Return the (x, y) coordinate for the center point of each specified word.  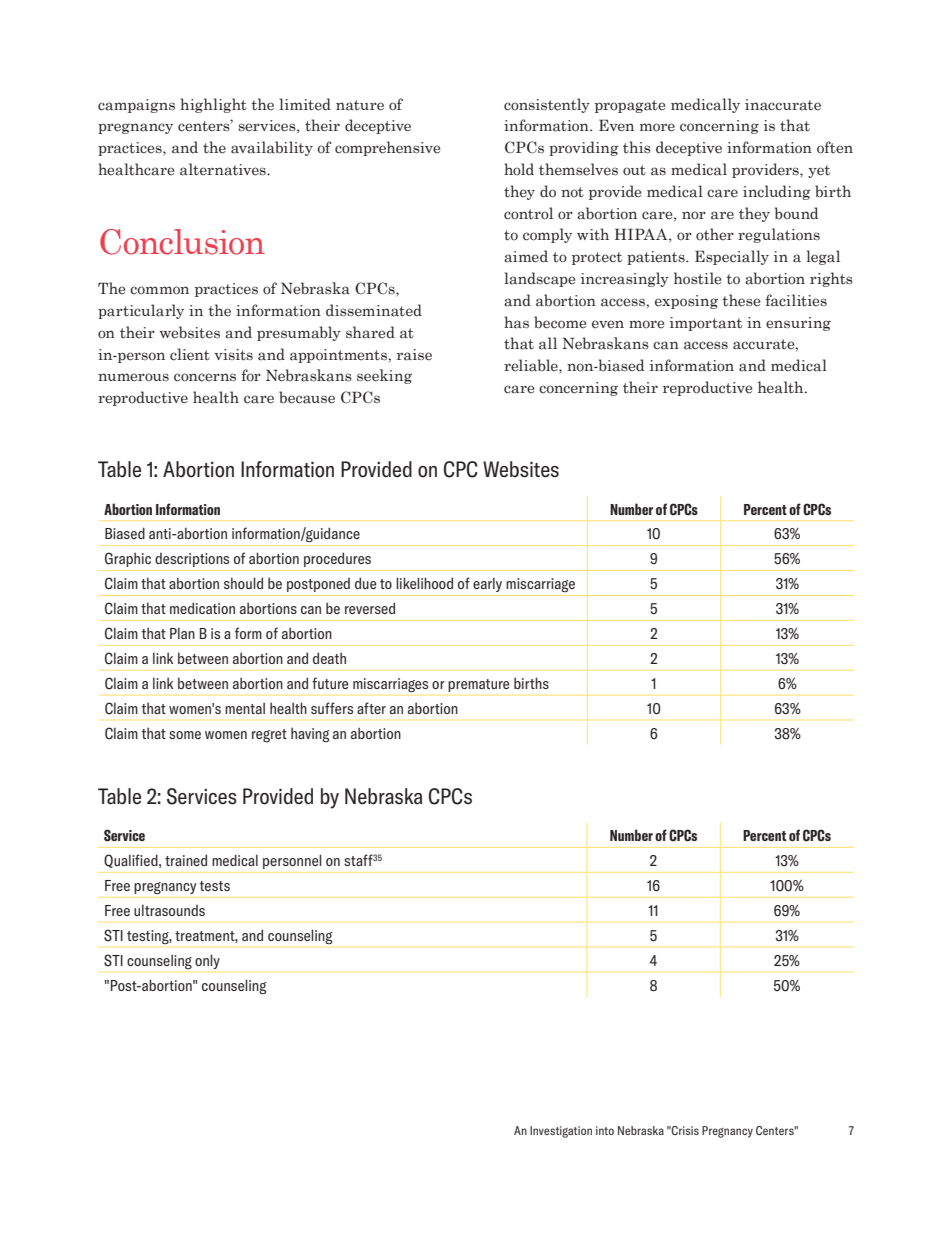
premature (478, 685)
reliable (532, 365)
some (185, 735)
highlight (213, 105)
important (706, 324)
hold (519, 169)
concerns (205, 377)
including (777, 192)
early (487, 584)
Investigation (561, 1132)
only (207, 962)
